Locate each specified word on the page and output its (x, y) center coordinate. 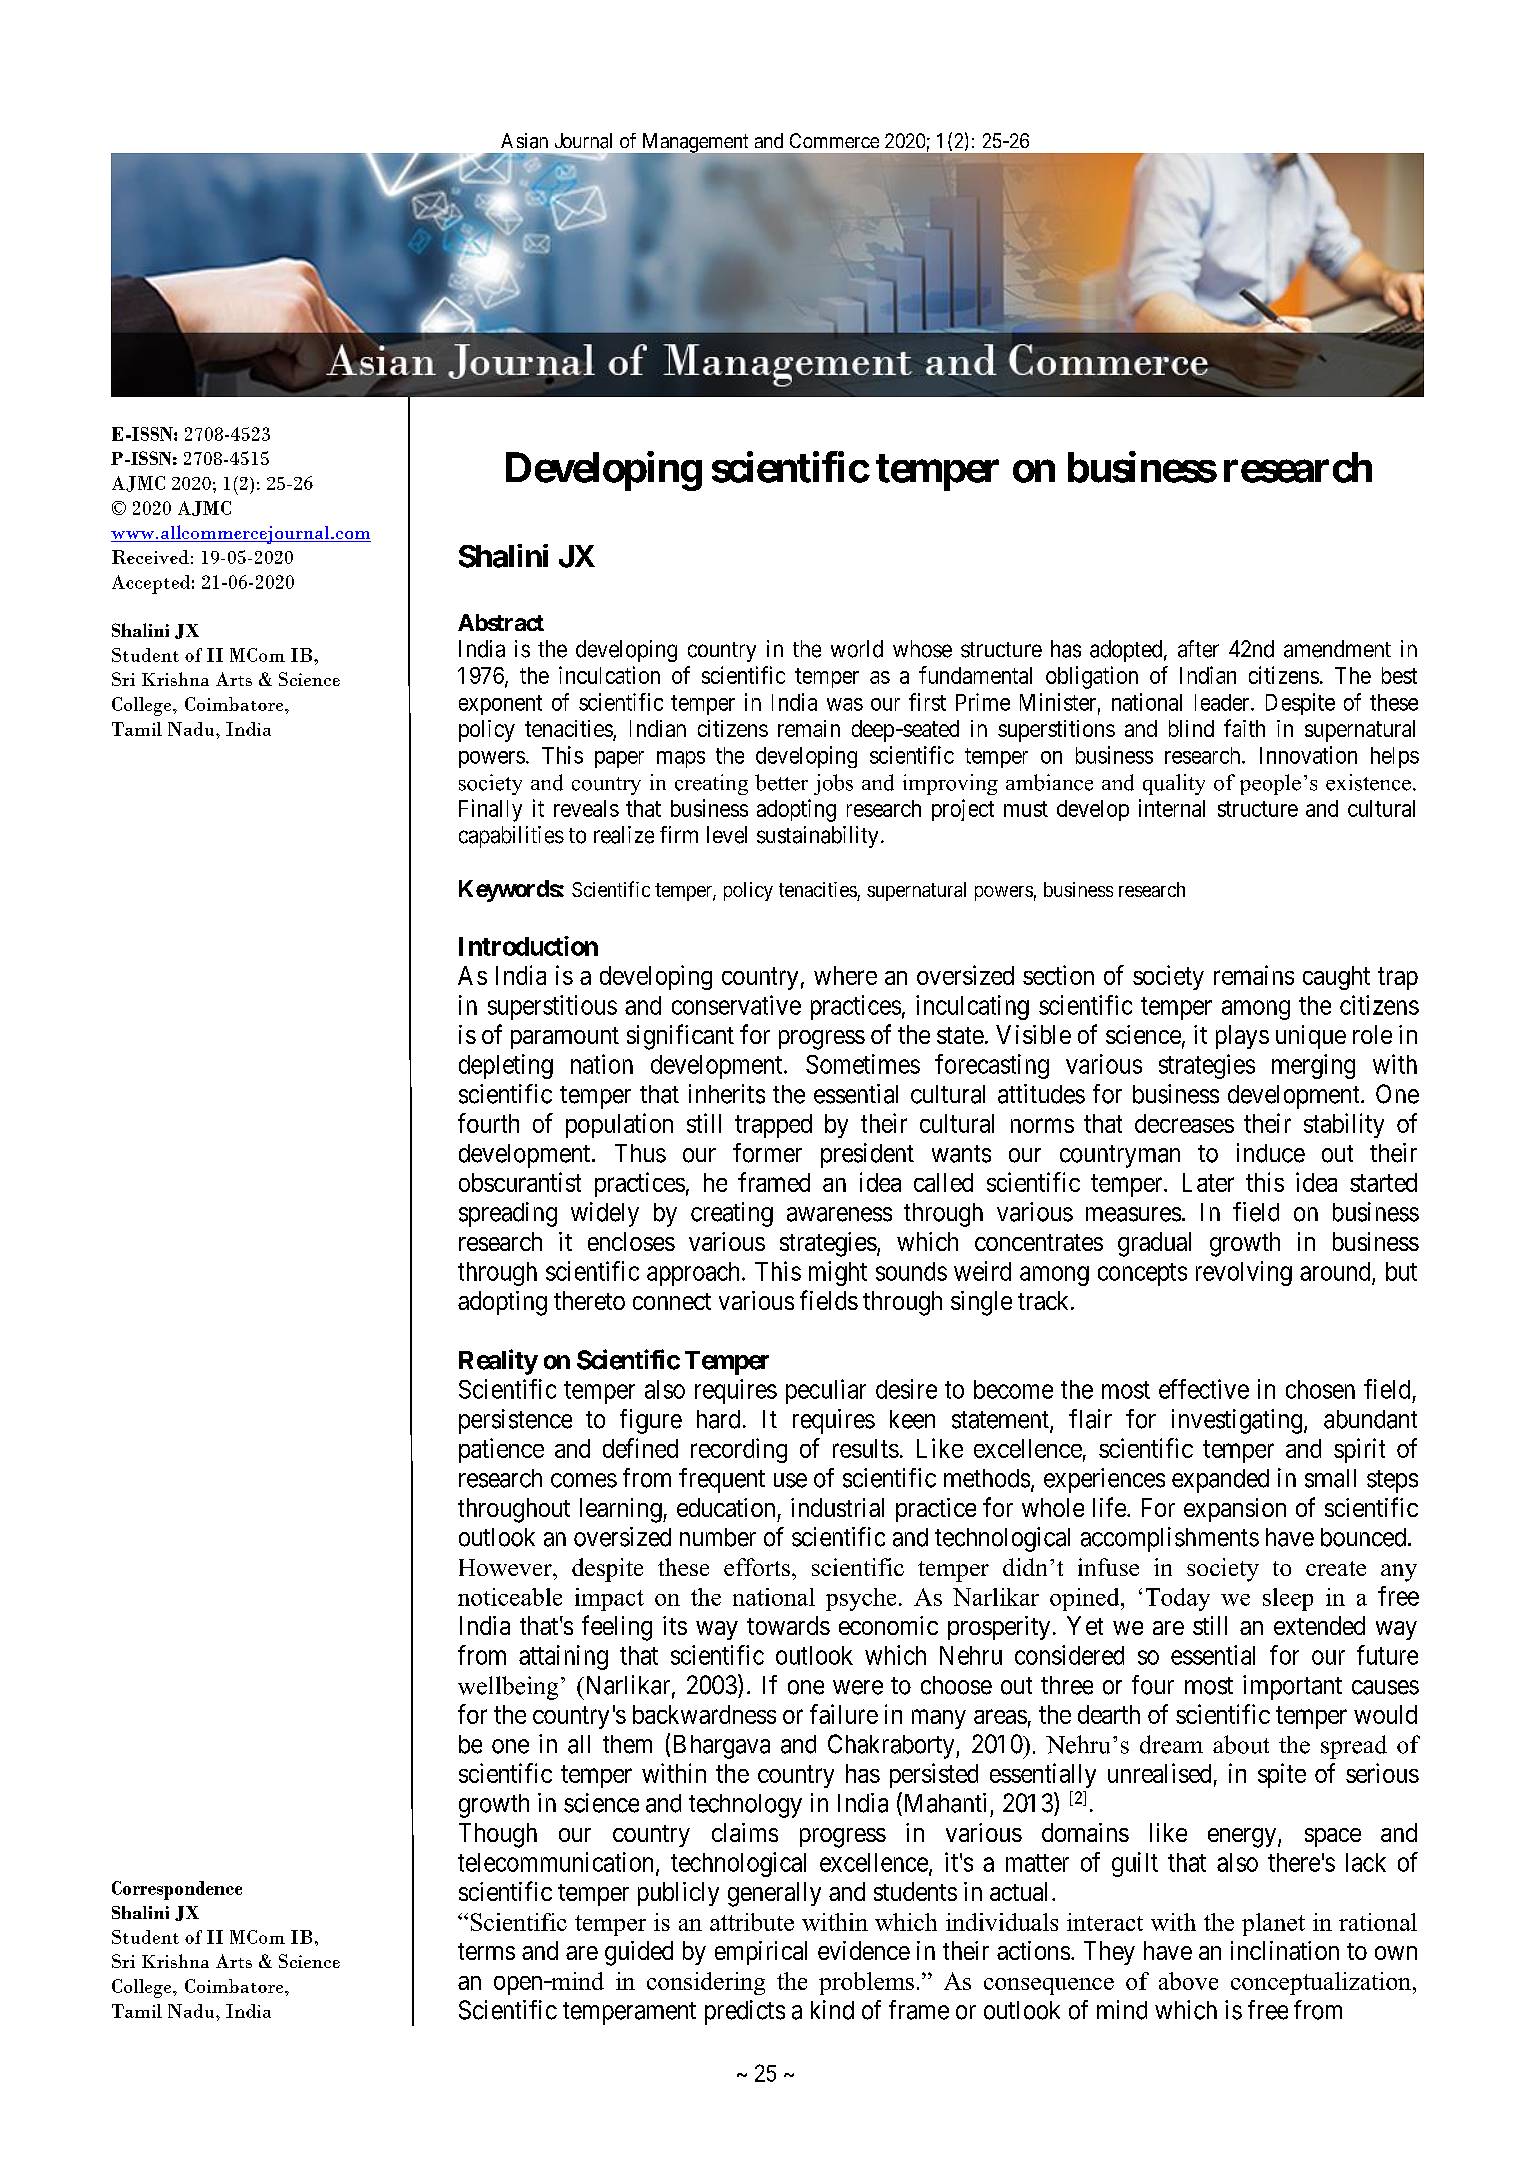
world (857, 649)
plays (1242, 1037)
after (1198, 649)
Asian (524, 141)
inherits (727, 1094)
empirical (761, 1953)
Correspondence (177, 1890)
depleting (506, 1066)
